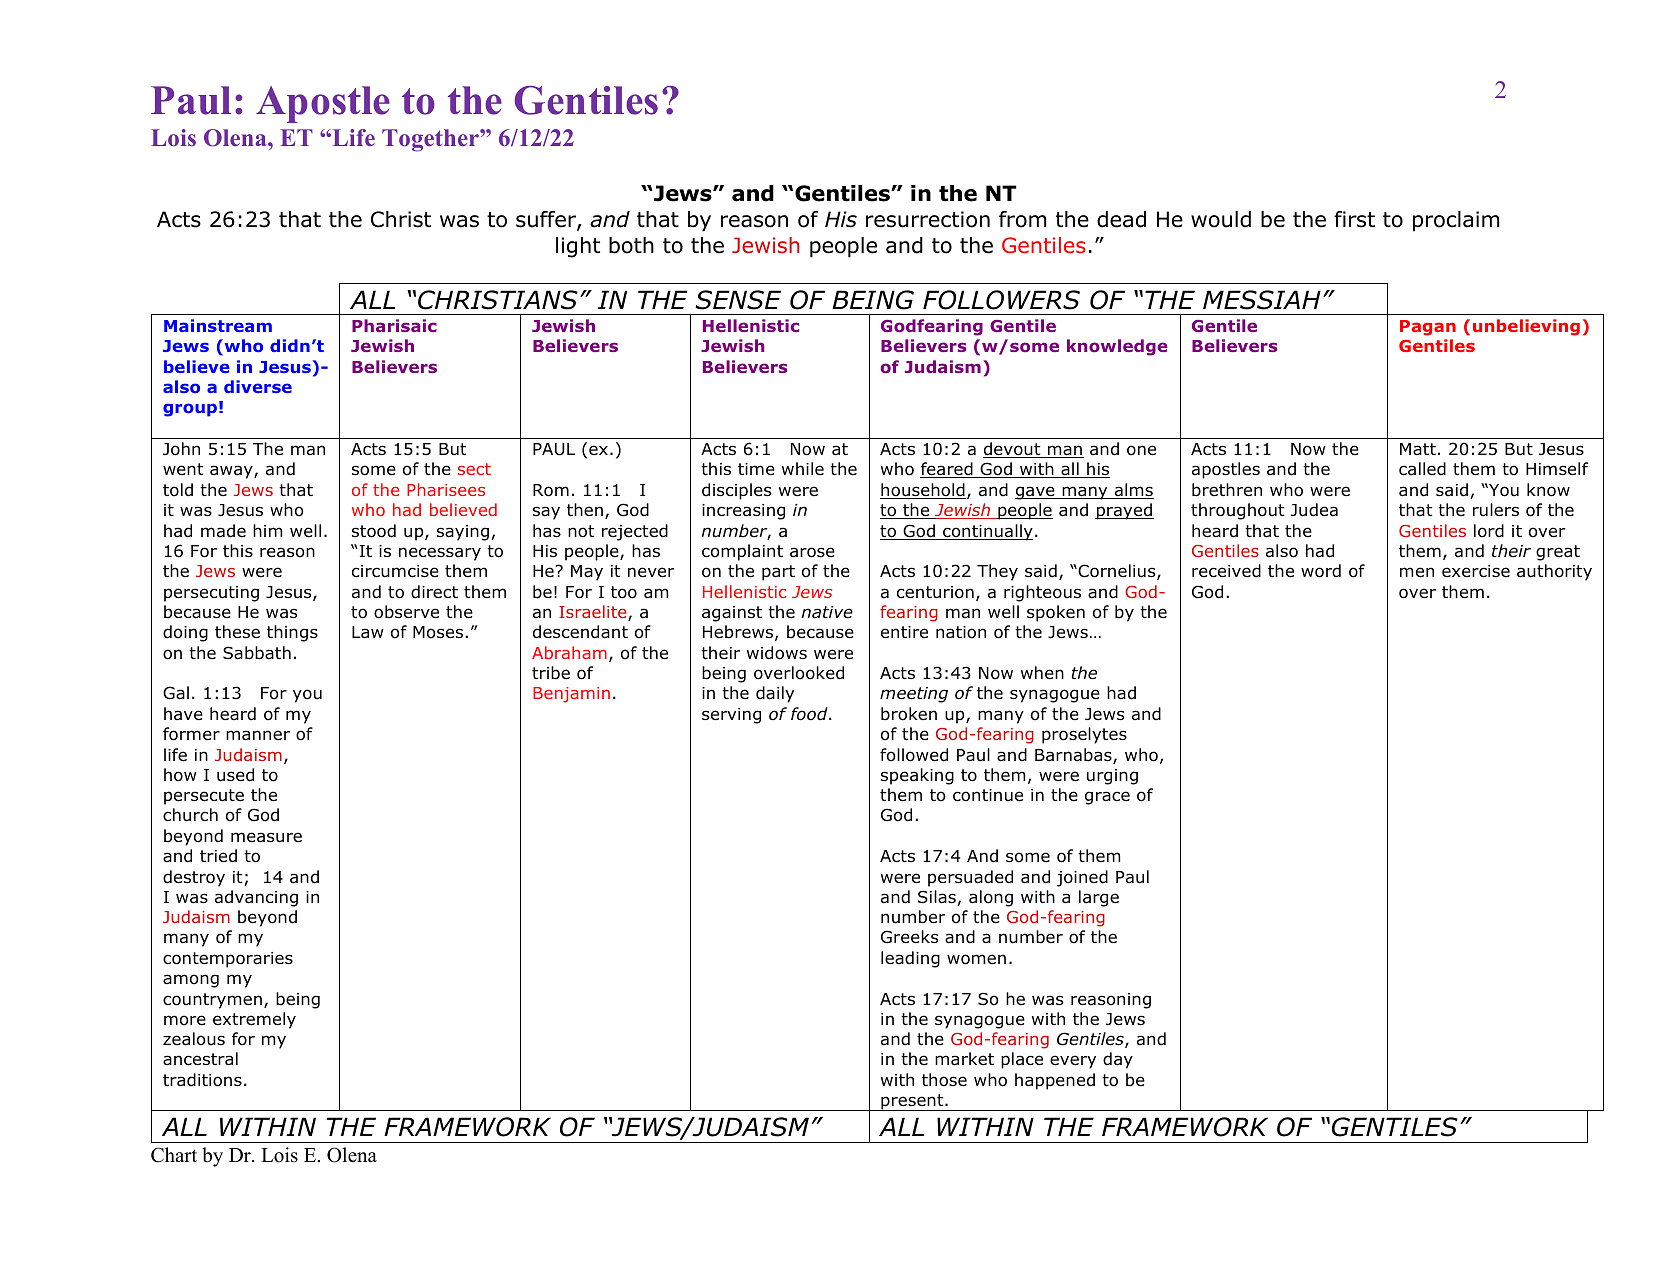 The height and width of the screenshot is (1281, 1658). I want to click on large, so click(1099, 898).
